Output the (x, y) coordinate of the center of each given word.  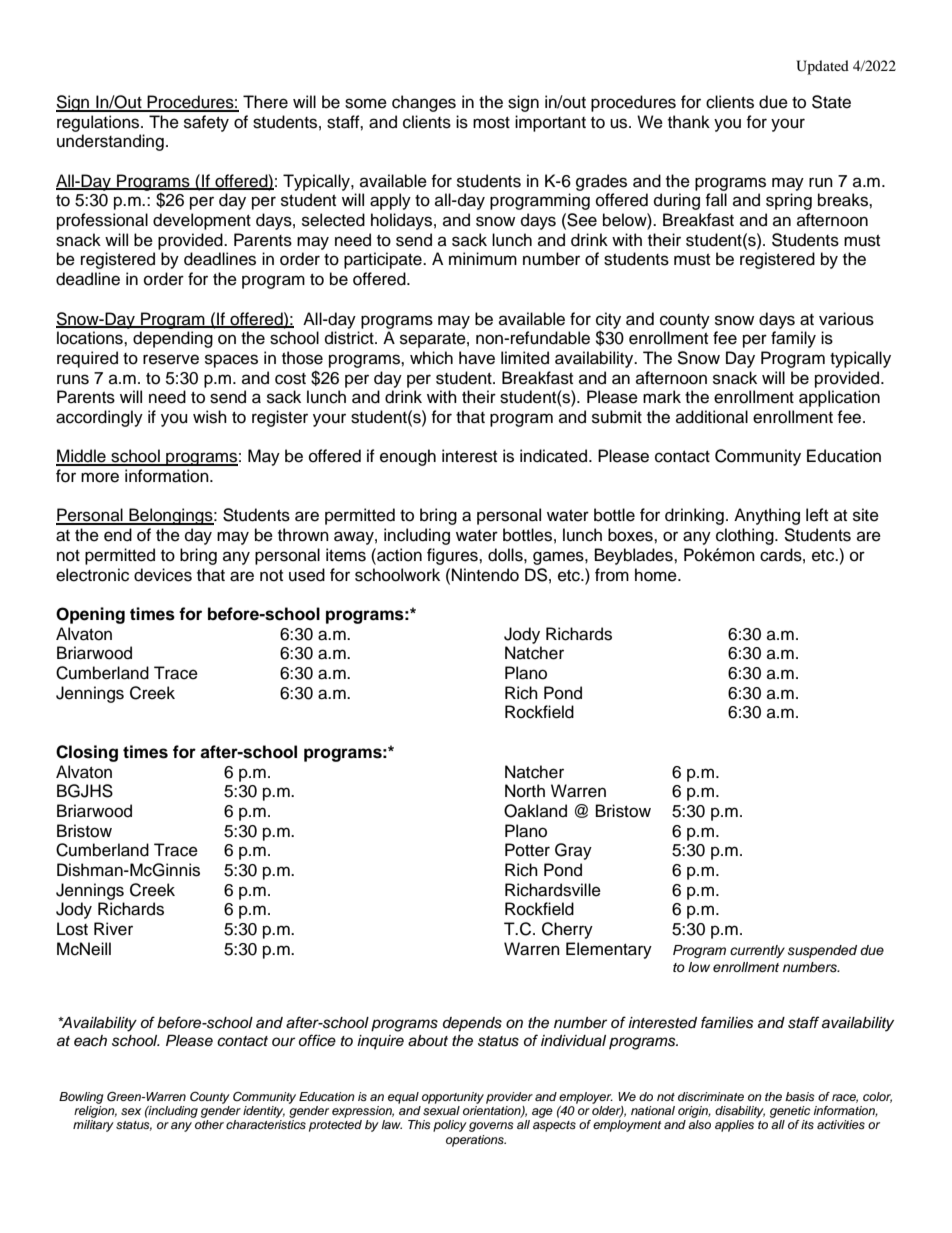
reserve (171, 359)
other (209, 1124)
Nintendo (485, 575)
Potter (527, 850)
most (491, 123)
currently (757, 951)
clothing (746, 536)
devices (163, 575)
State (831, 102)
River (113, 929)
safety (206, 123)
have (477, 358)
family (793, 339)
